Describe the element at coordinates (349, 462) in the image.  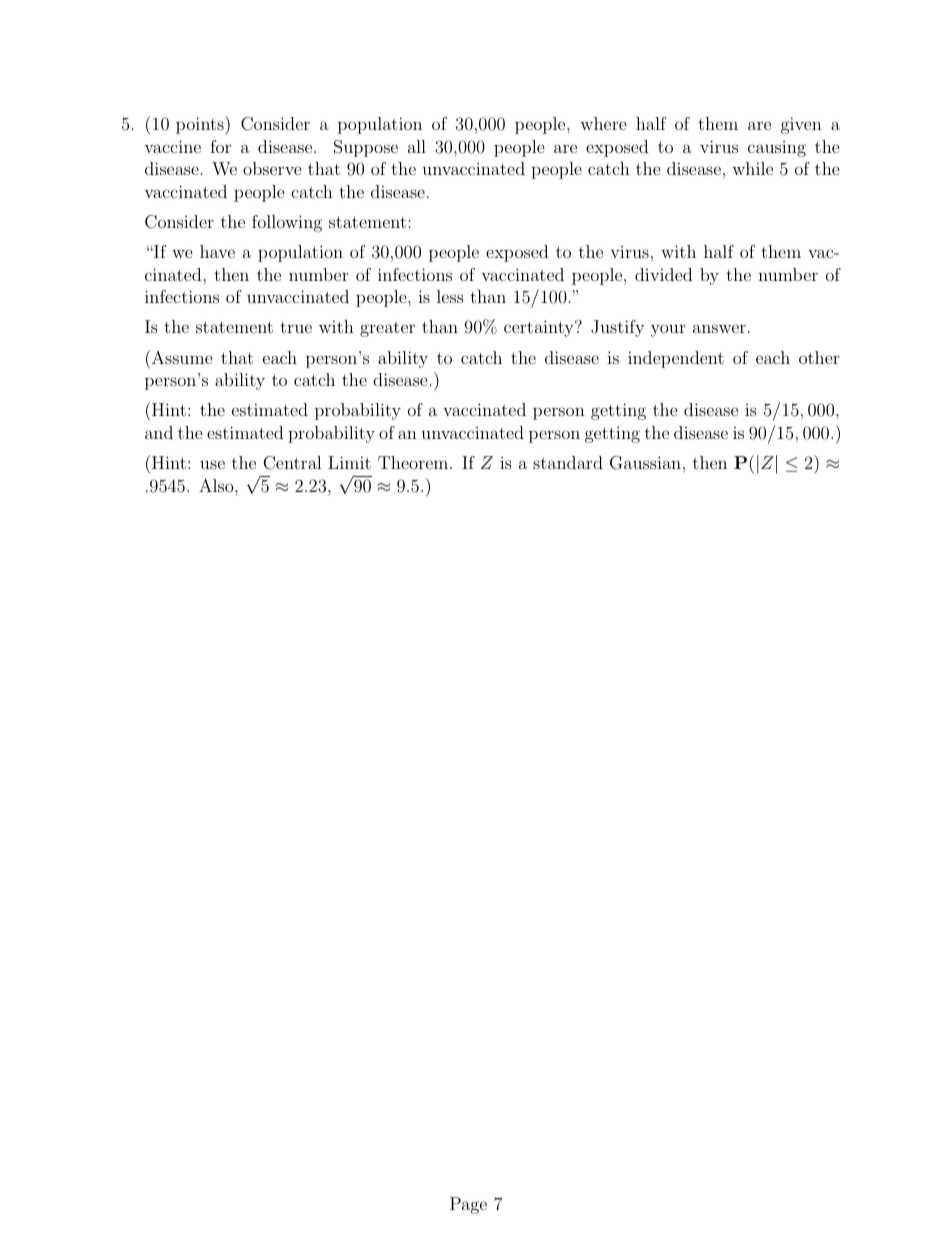
I see `Limit` at that location.
